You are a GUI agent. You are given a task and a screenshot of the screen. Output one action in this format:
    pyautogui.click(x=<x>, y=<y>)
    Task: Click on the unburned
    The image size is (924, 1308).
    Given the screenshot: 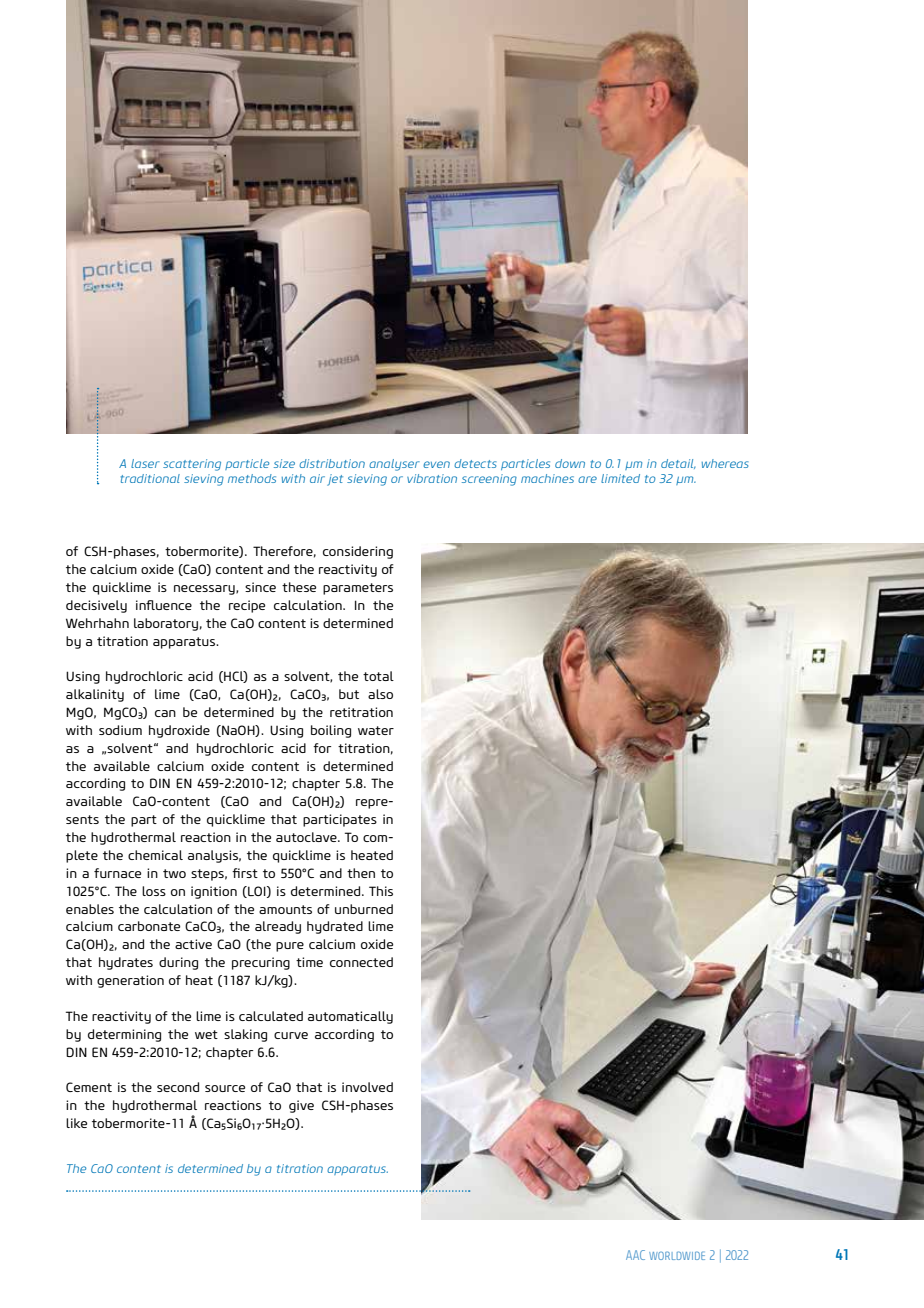 What is the action you would take?
    pyautogui.click(x=364, y=909)
